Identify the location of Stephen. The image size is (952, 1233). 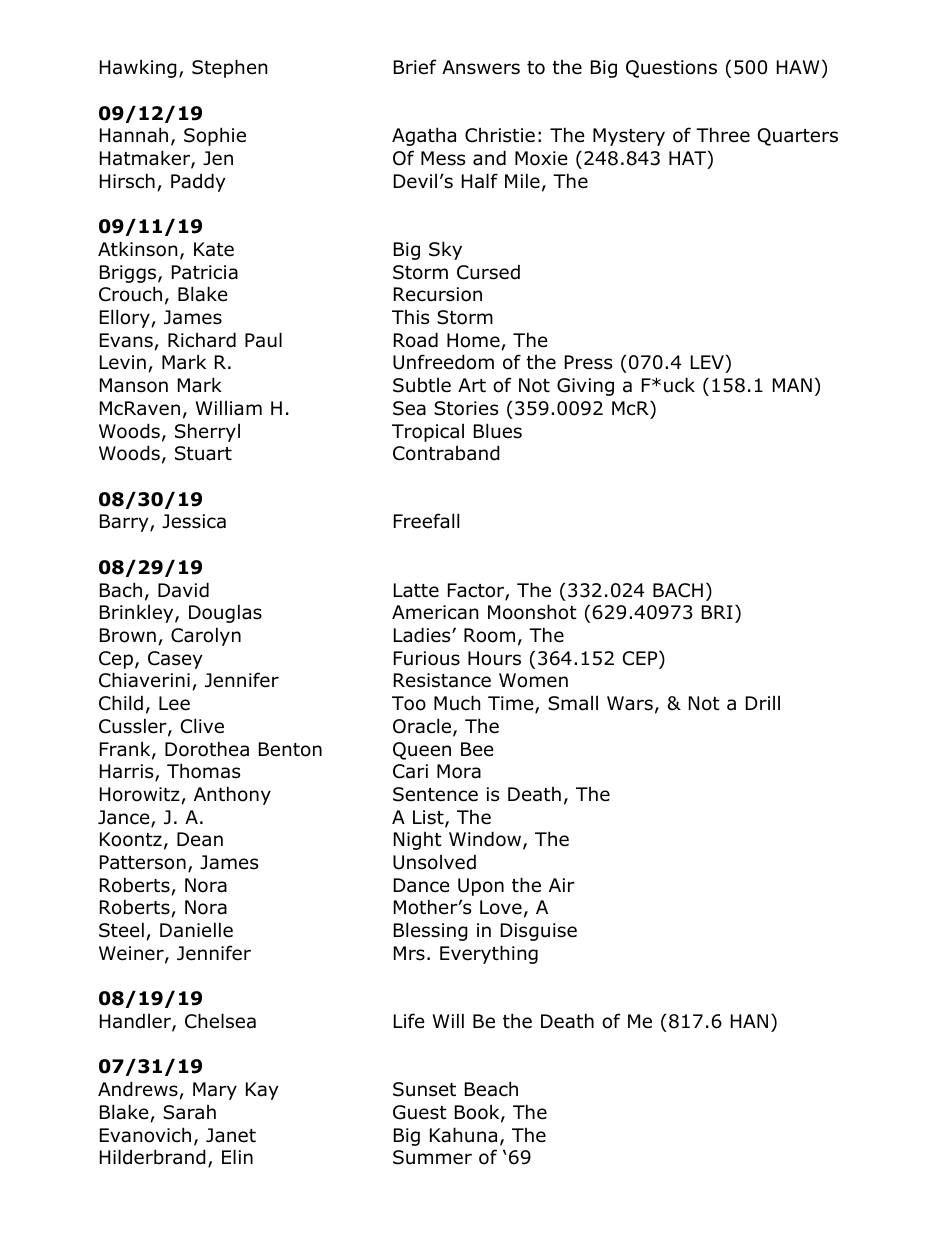
(229, 68).
